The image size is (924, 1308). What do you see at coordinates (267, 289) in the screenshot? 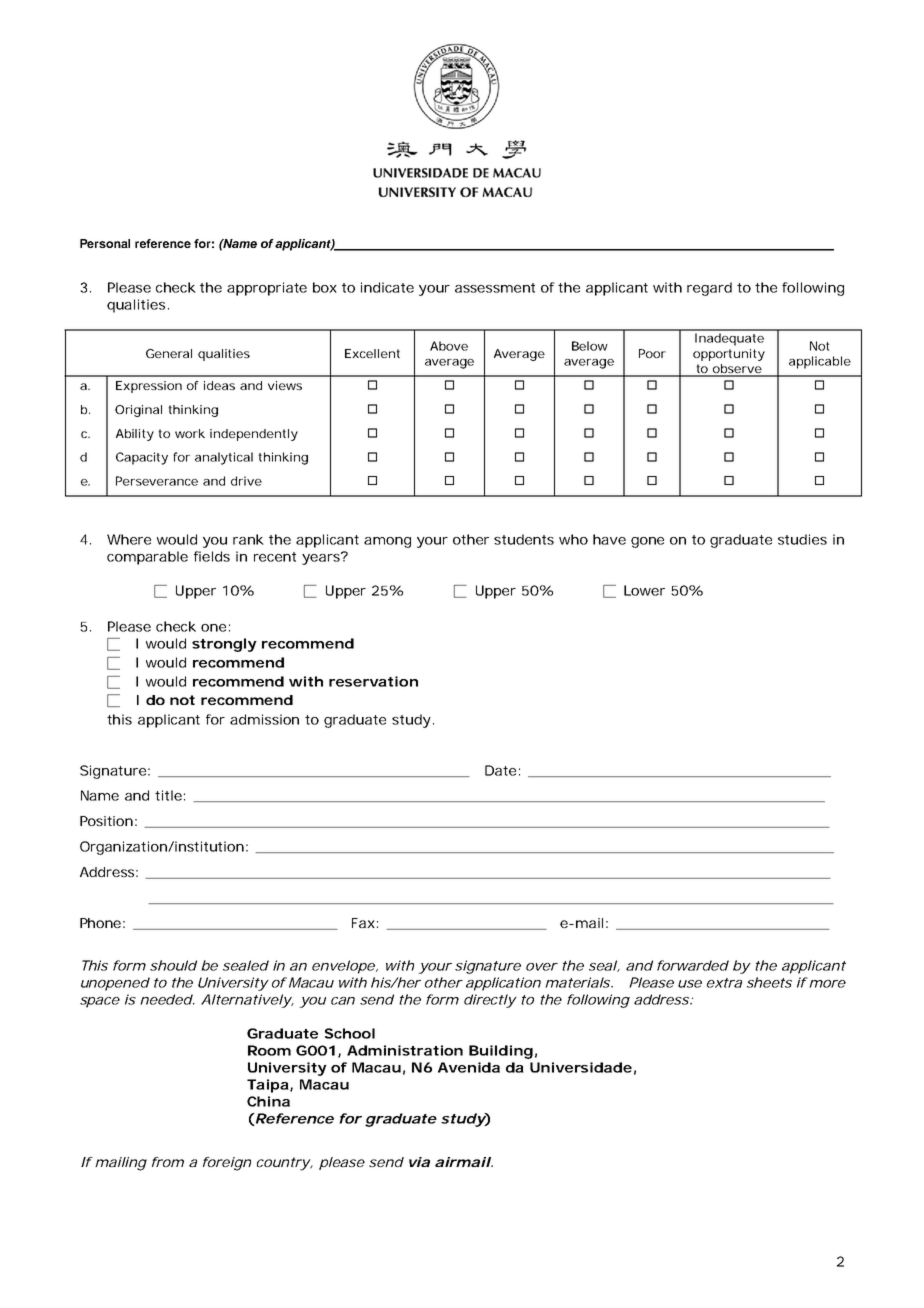
I see `appropriate` at bounding box center [267, 289].
